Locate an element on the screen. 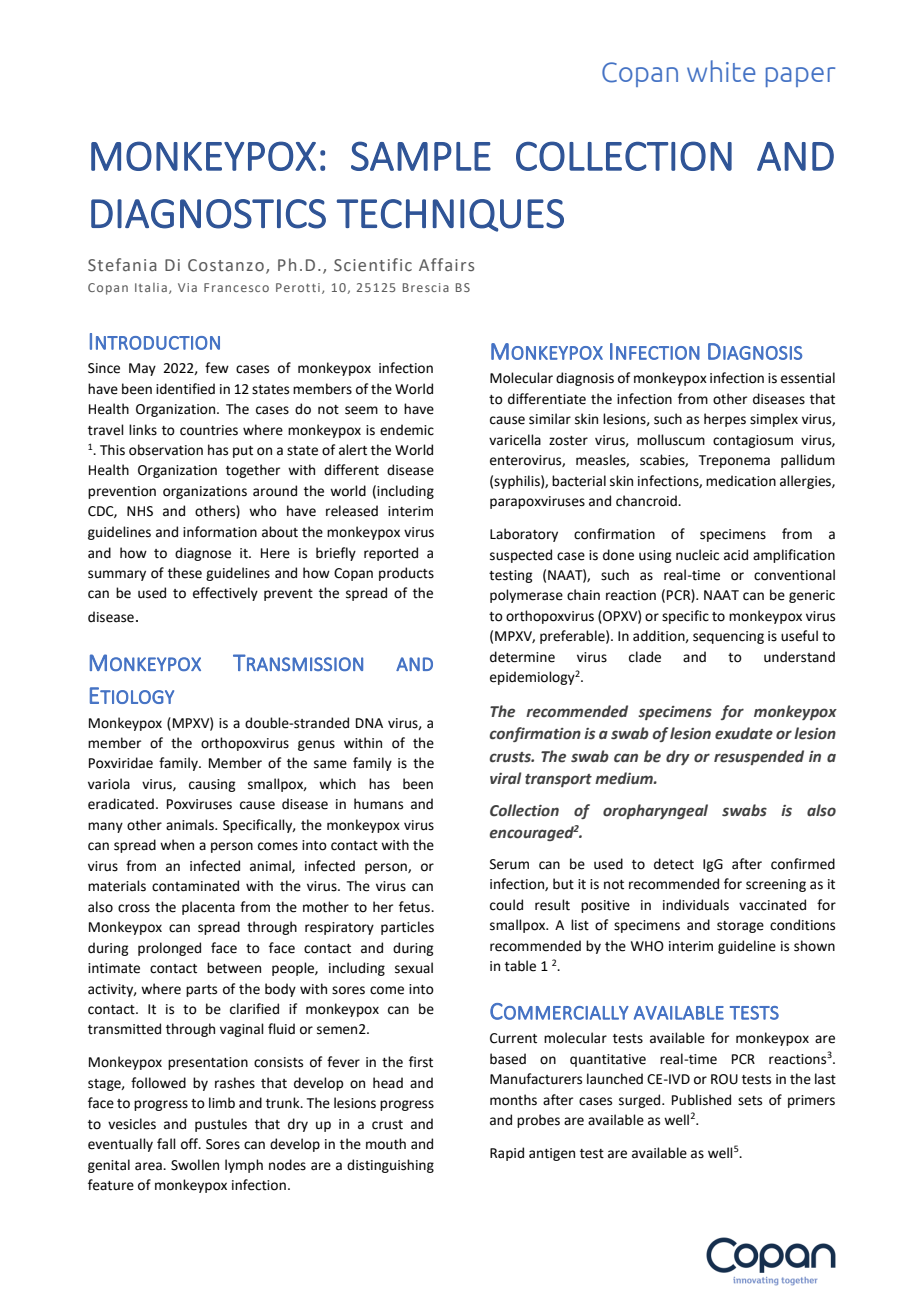  contaminated is located at coordinates (195, 886).
